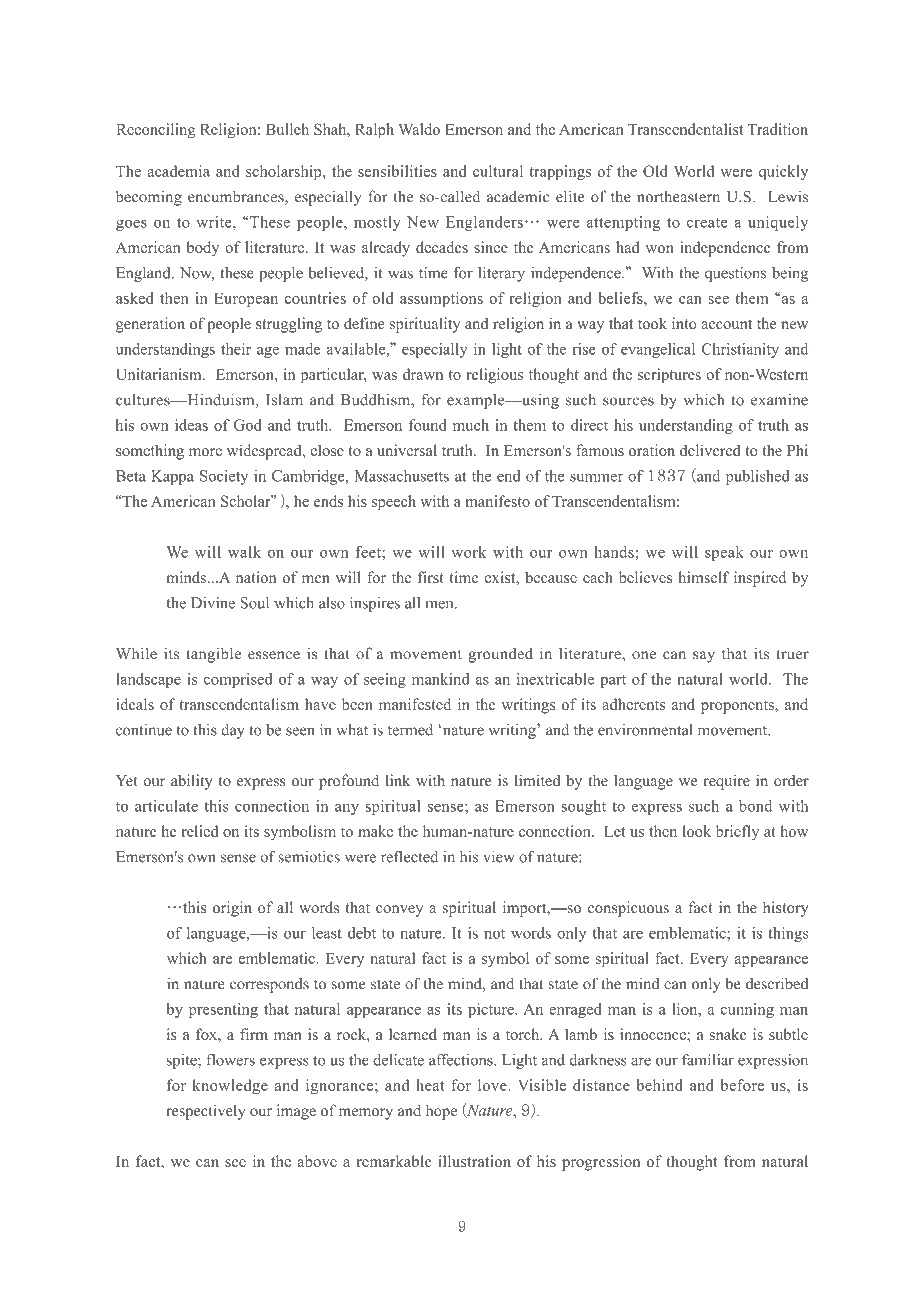  I want to click on history, so click(786, 909).
